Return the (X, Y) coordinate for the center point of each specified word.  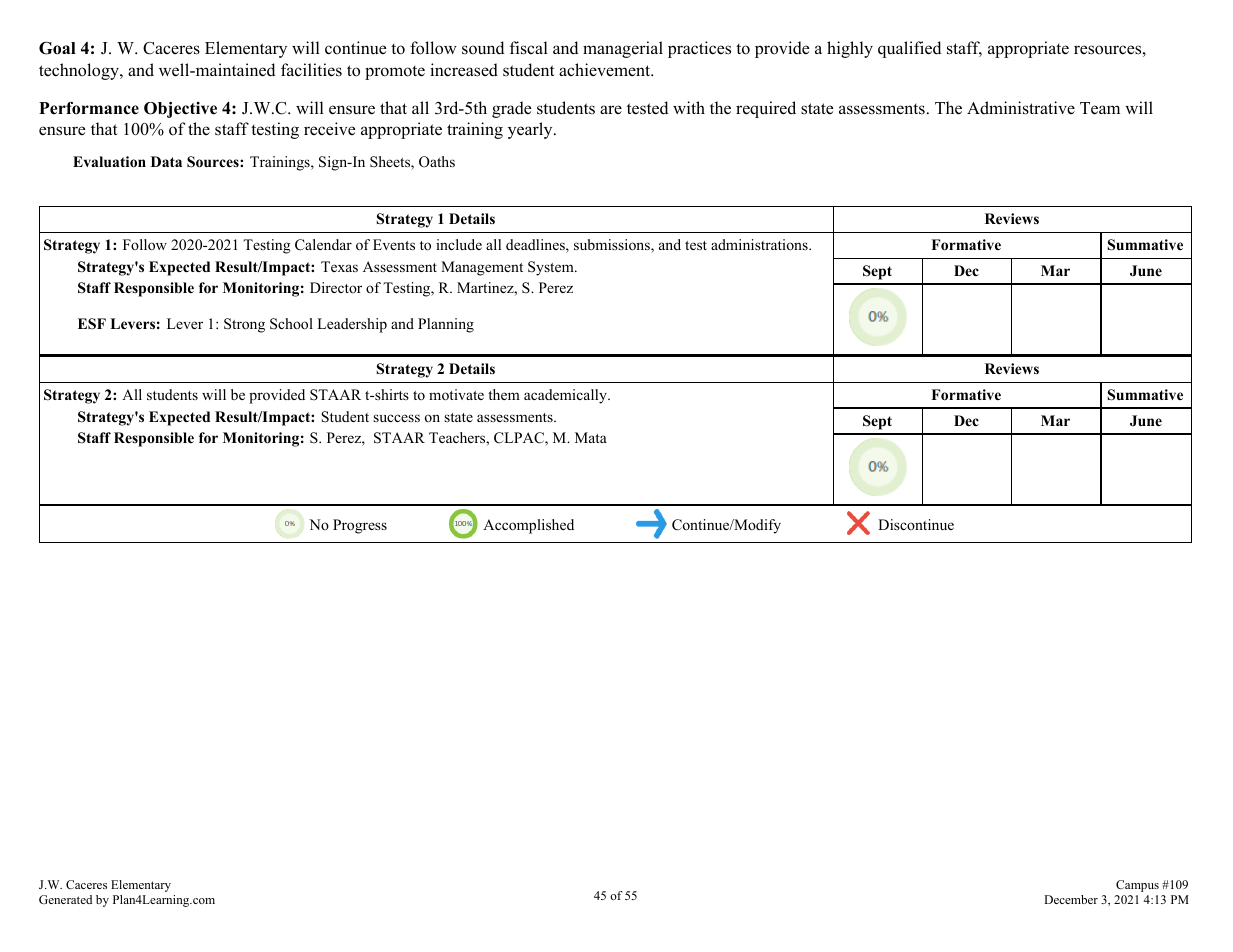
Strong (244, 325)
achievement (606, 69)
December (1071, 899)
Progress (360, 526)
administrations (760, 244)
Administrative (1021, 108)
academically (566, 396)
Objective (180, 110)
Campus (1137, 886)
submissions (613, 246)
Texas (339, 266)
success (396, 418)
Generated (65, 899)
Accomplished (528, 526)
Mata (591, 437)
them (504, 394)
